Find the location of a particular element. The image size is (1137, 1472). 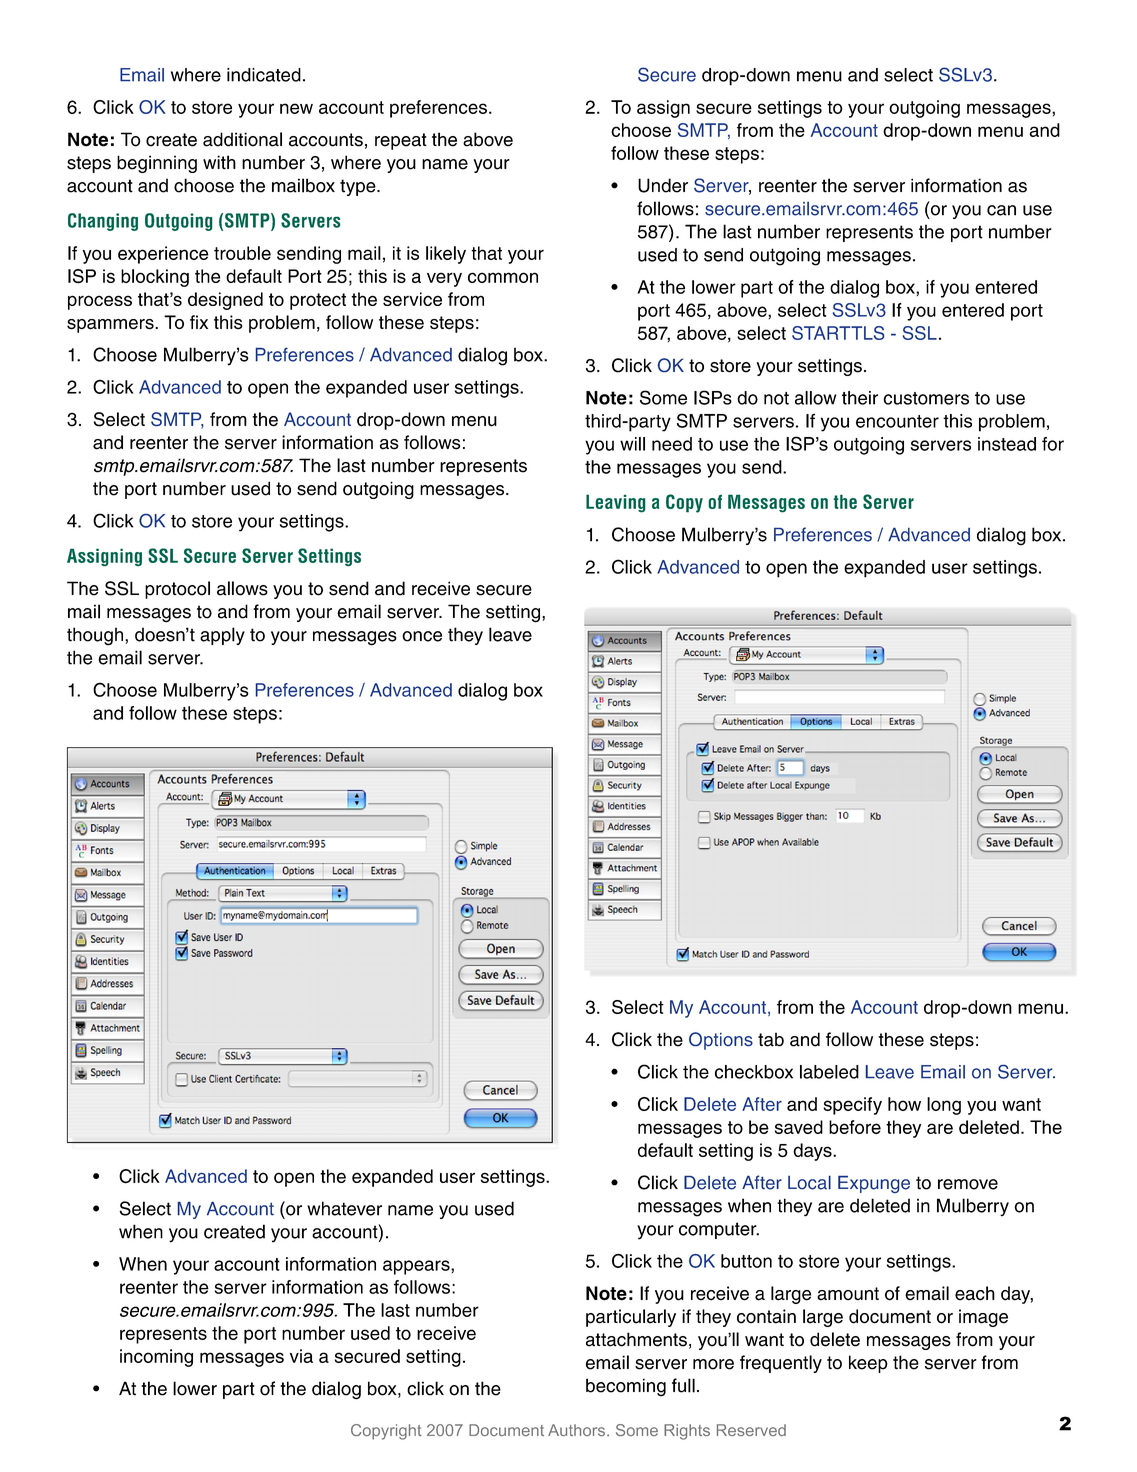

though is located at coordinates (96, 636).
